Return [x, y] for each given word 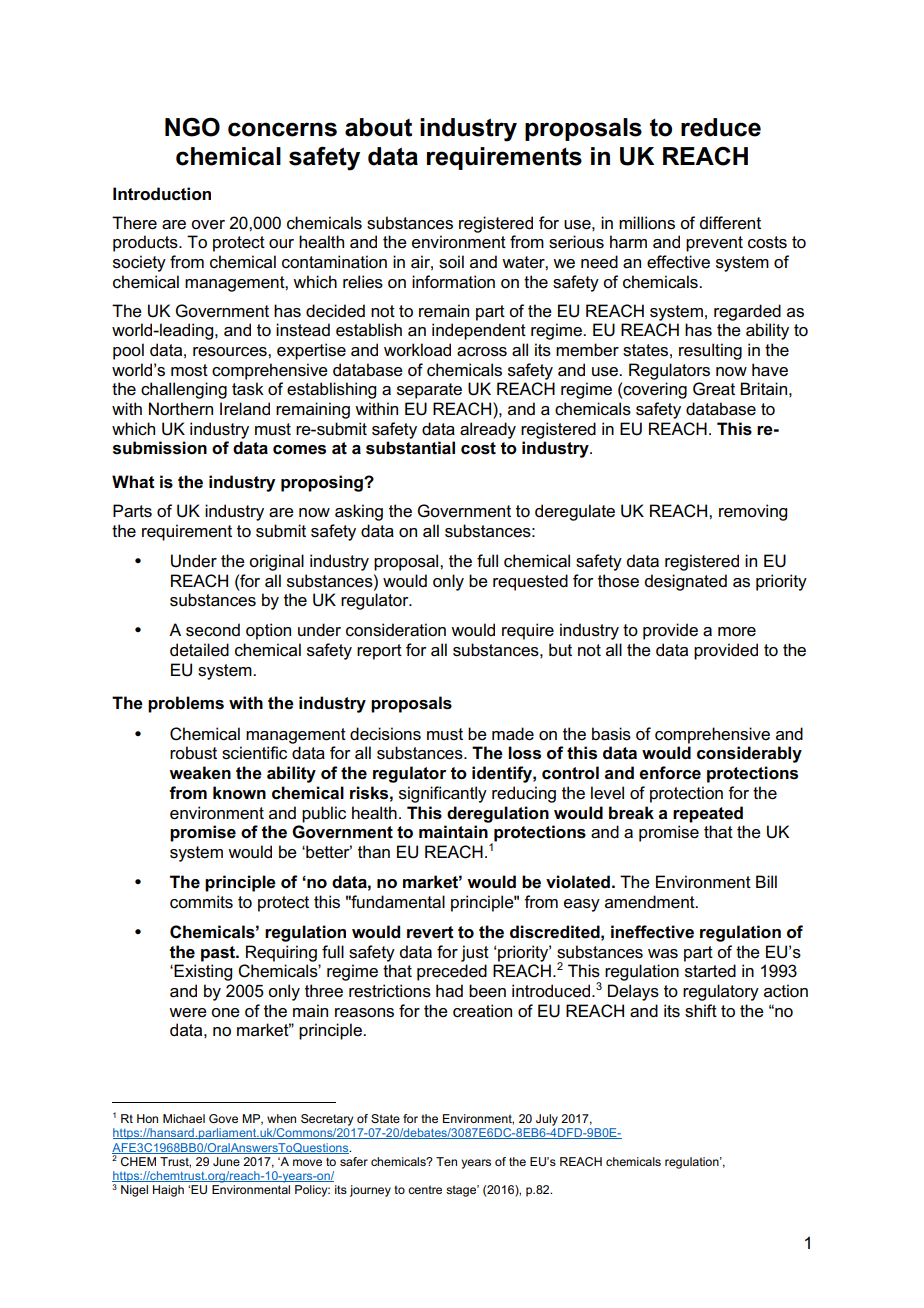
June [226, 1161]
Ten [446, 1161]
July [547, 1120]
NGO [192, 127]
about [378, 127]
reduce [721, 127]
